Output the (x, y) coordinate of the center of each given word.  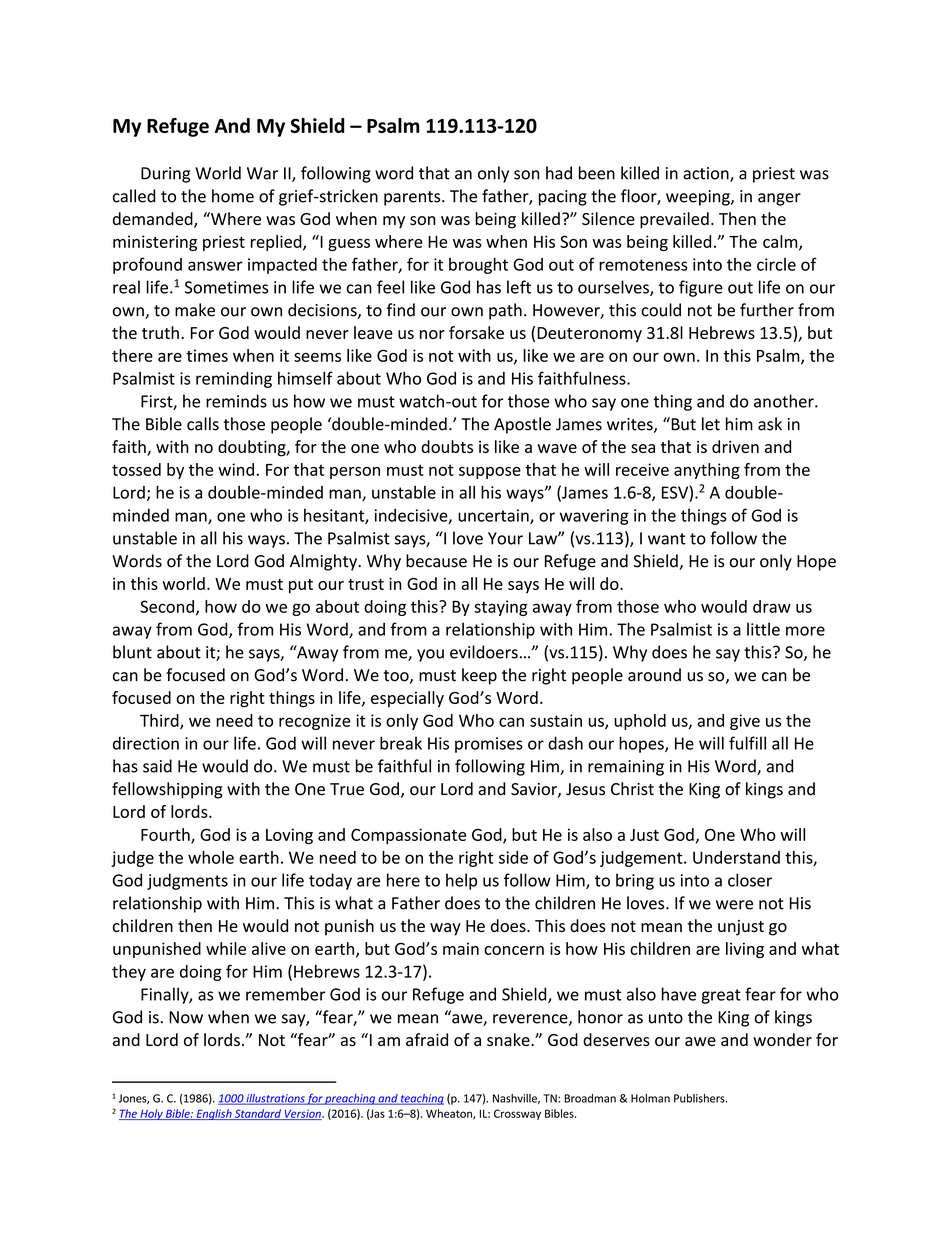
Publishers (700, 1098)
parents (413, 198)
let (711, 424)
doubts (447, 446)
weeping (699, 198)
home (233, 196)
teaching (421, 1099)
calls (203, 424)
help (461, 881)
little (763, 629)
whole (211, 857)
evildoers (484, 652)
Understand (736, 857)
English (214, 1114)
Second (167, 606)
